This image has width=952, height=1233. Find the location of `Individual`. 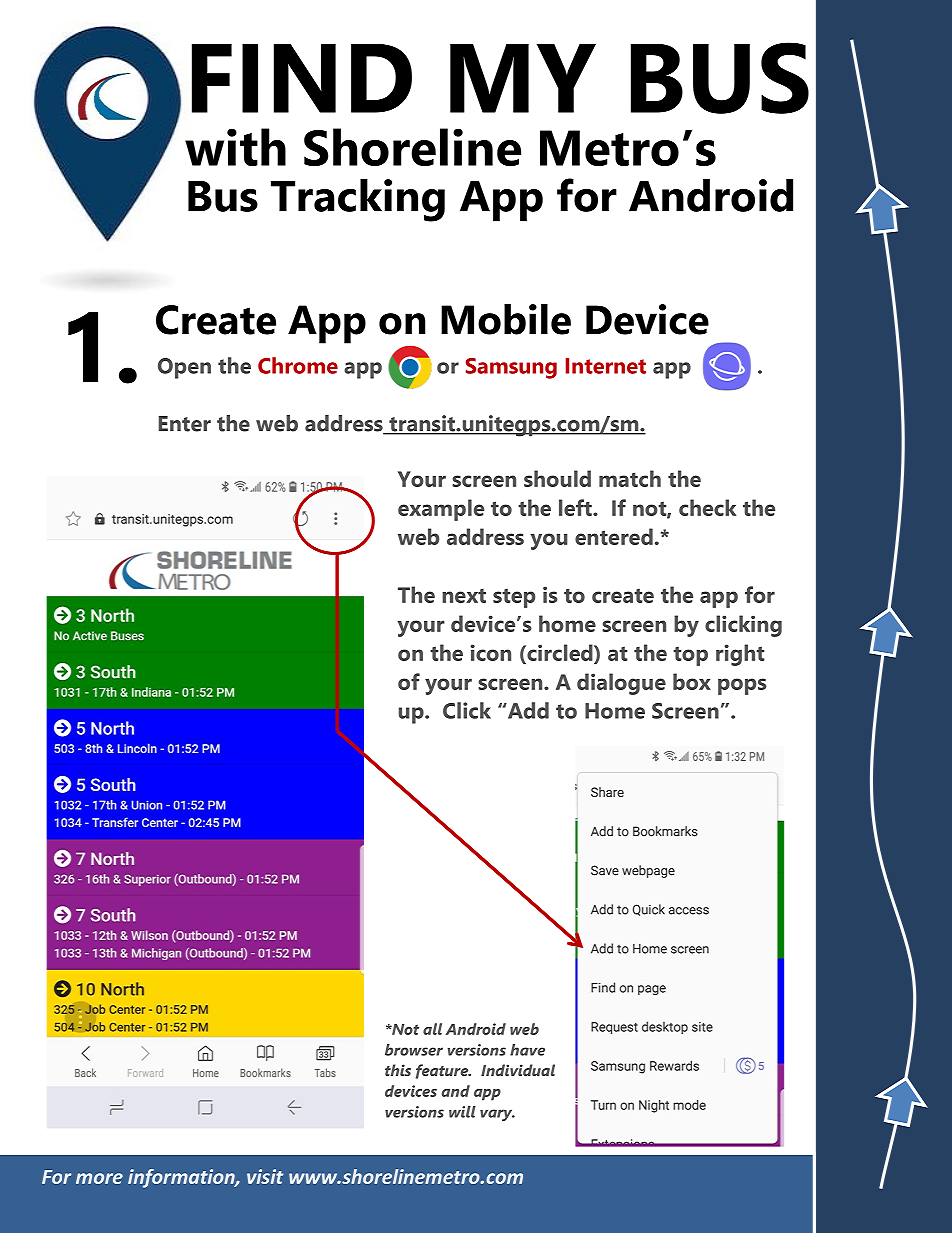

Individual is located at coordinates (518, 1070).
